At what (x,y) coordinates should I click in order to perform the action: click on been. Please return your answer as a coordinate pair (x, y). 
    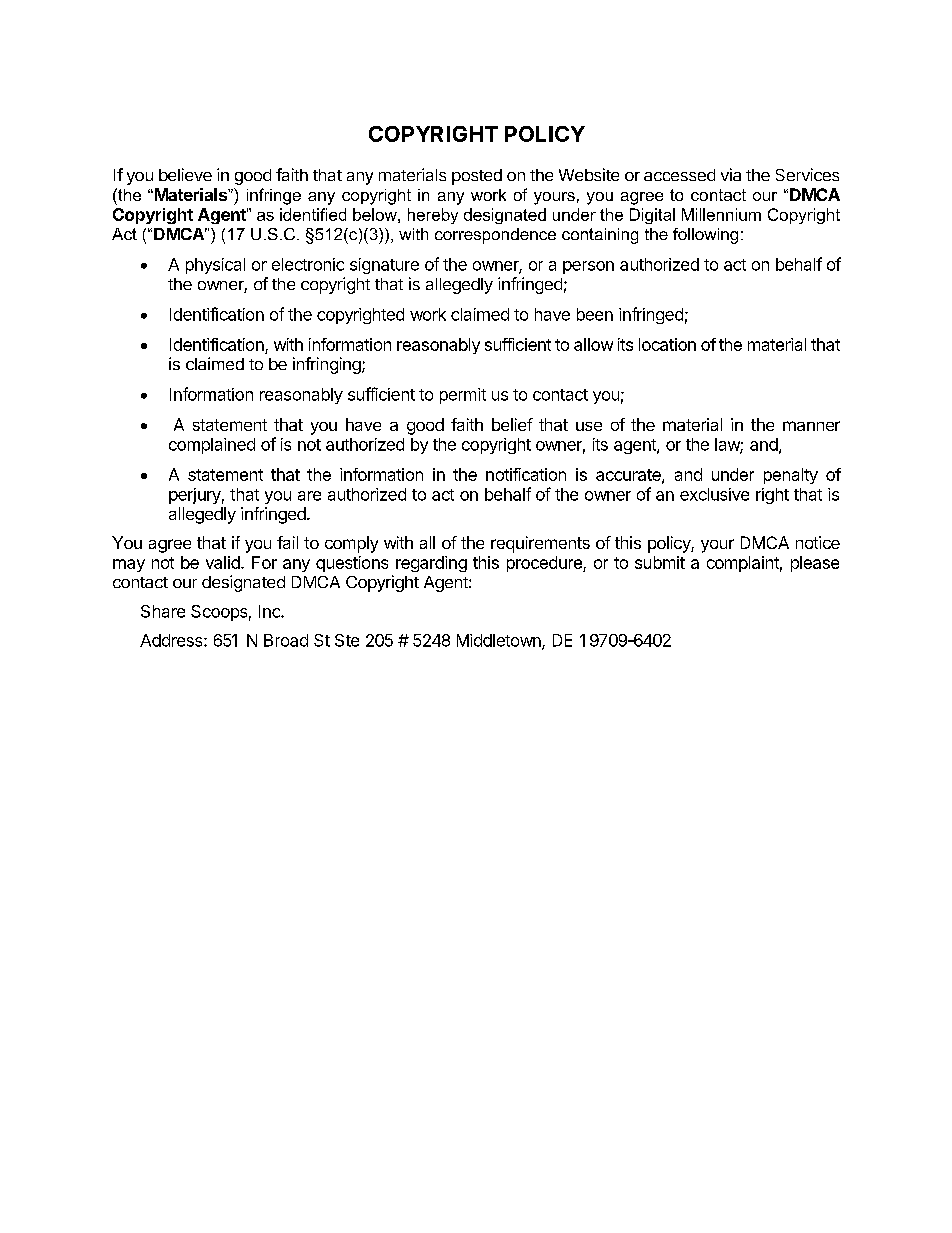
    Looking at the image, I should click on (595, 314).
